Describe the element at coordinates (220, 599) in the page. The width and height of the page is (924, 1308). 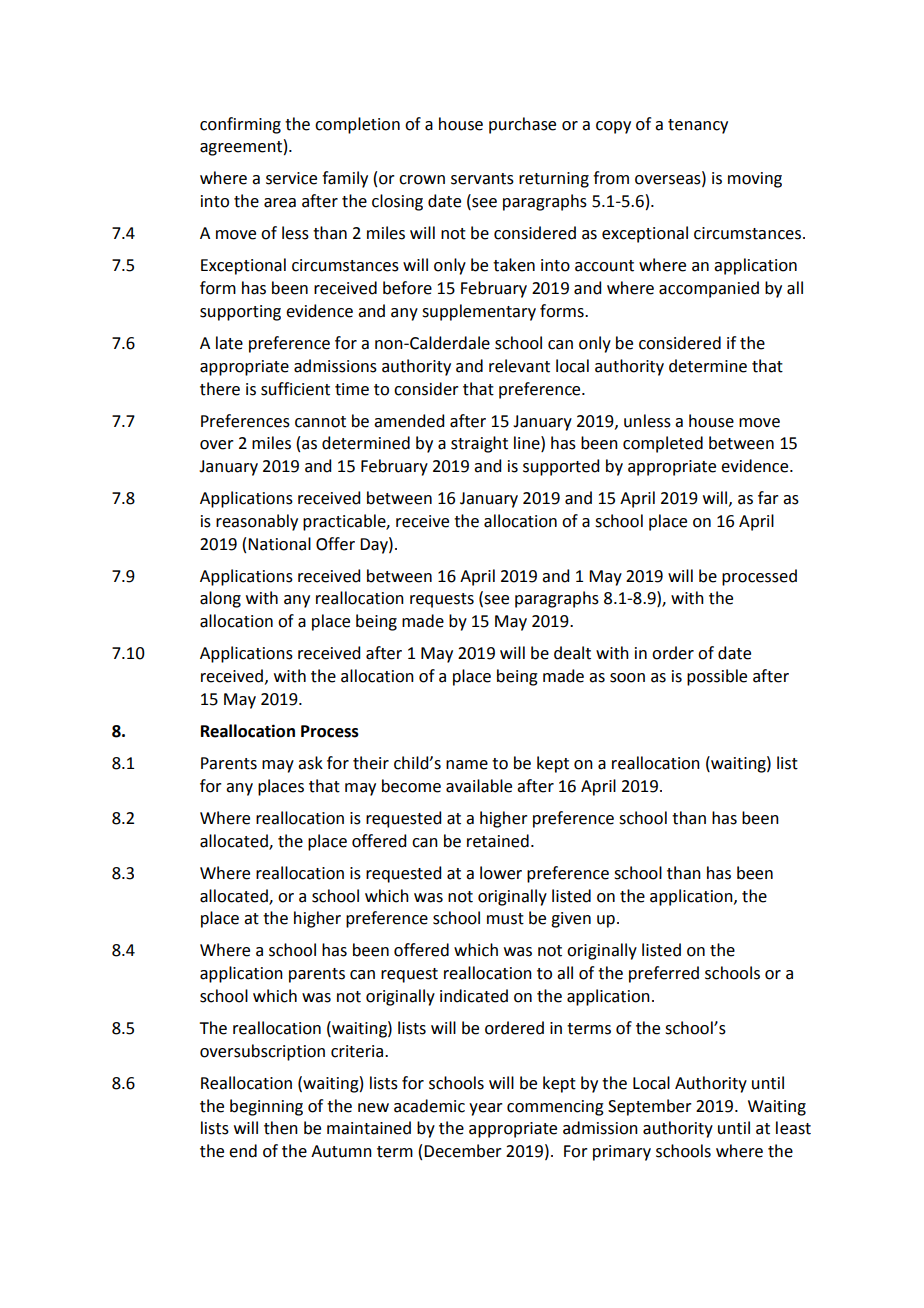
I see `along` at that location.
